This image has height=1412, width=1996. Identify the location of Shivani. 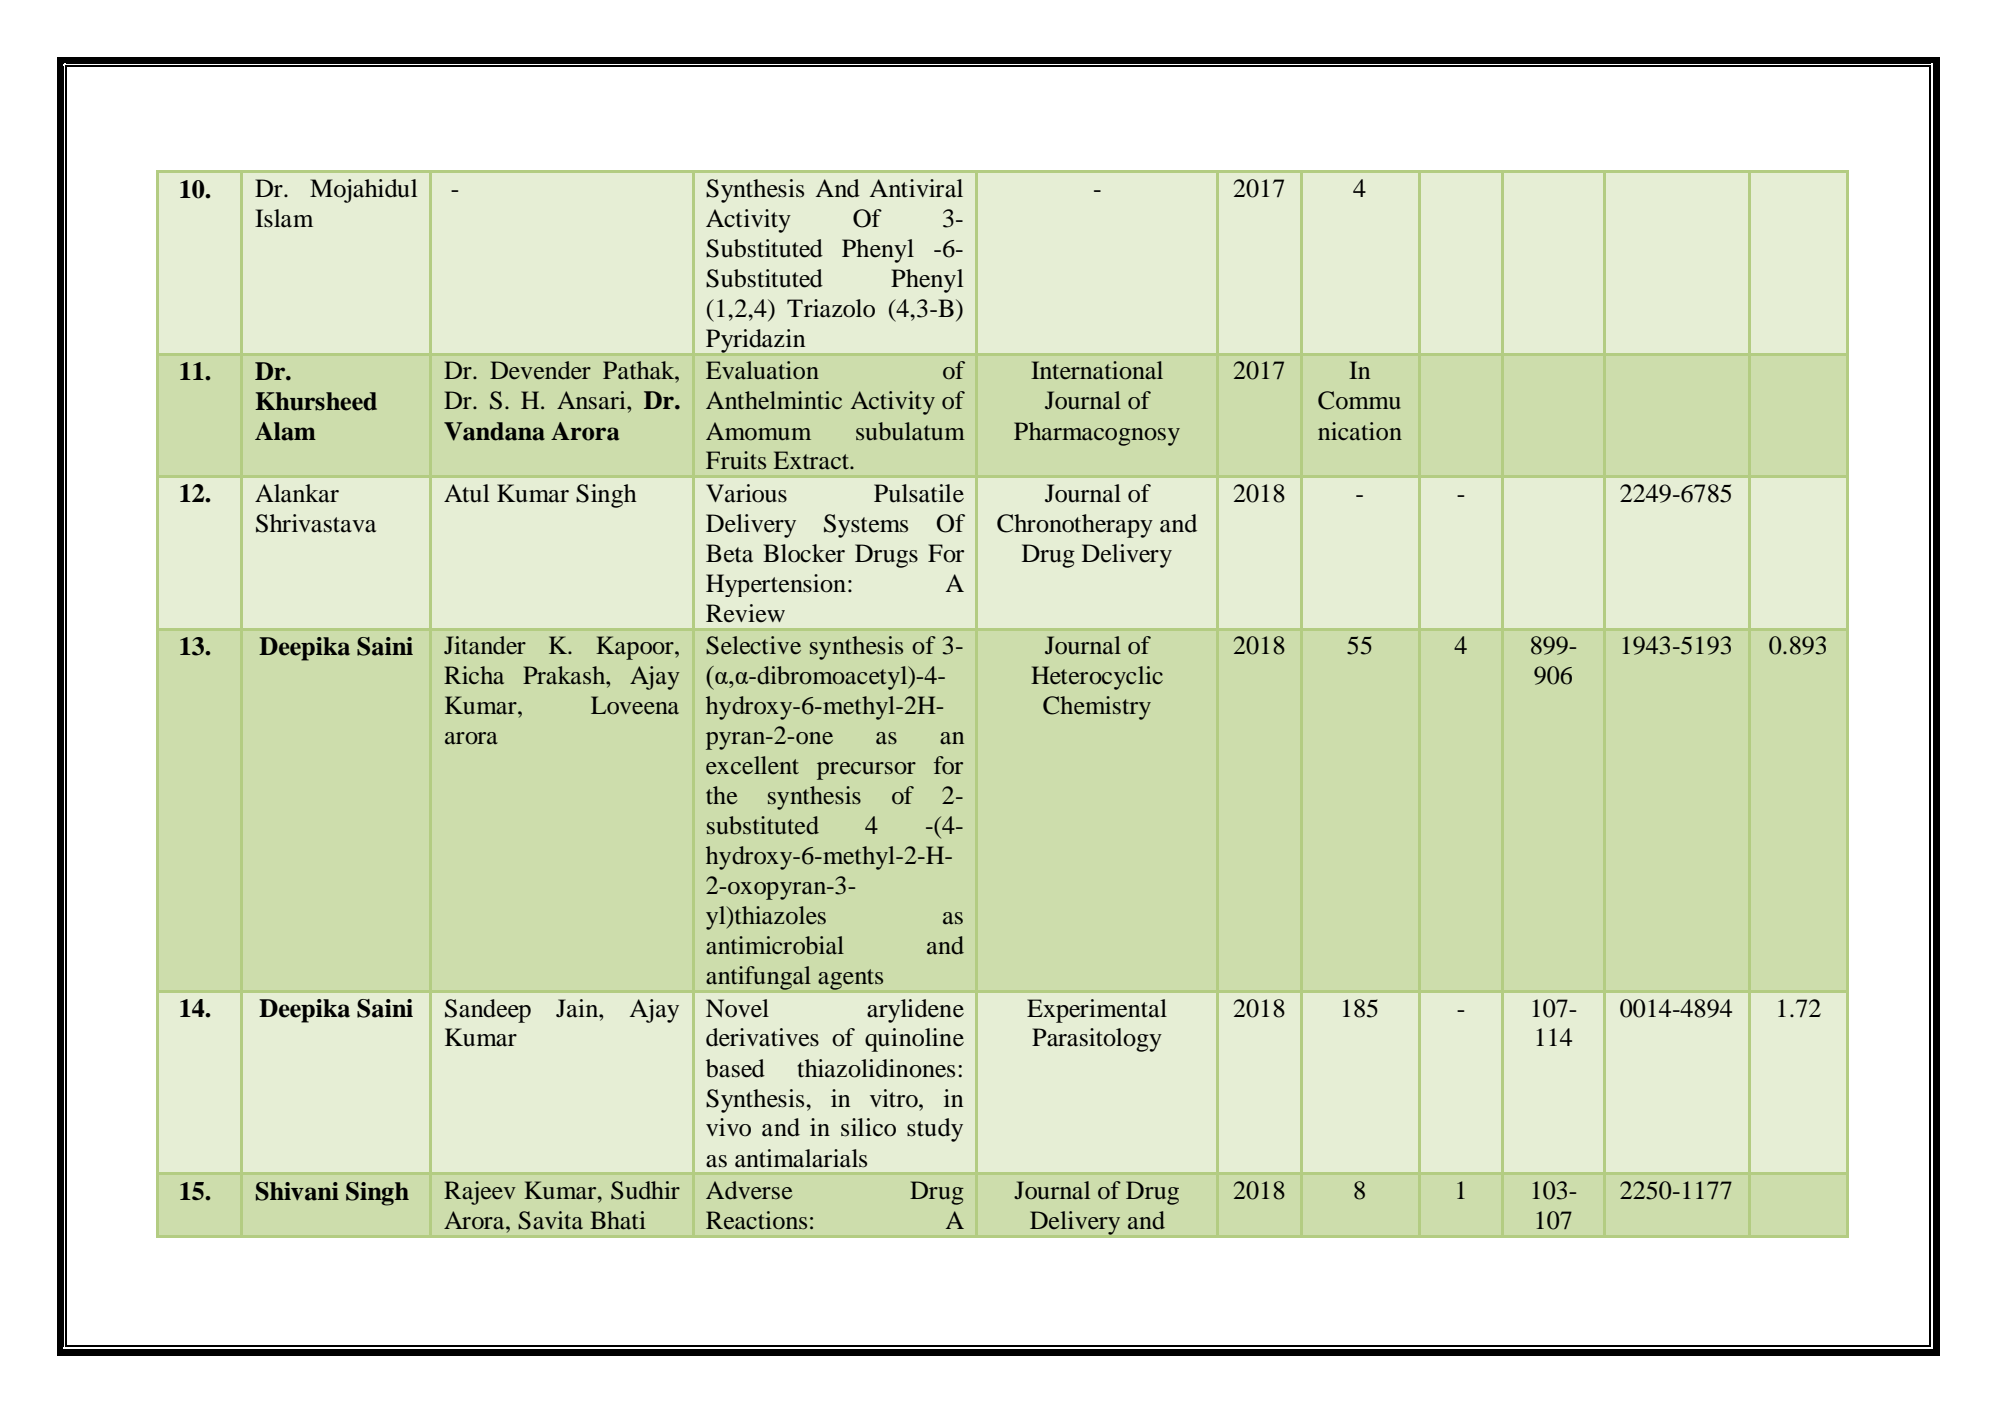
(297, 1191).
